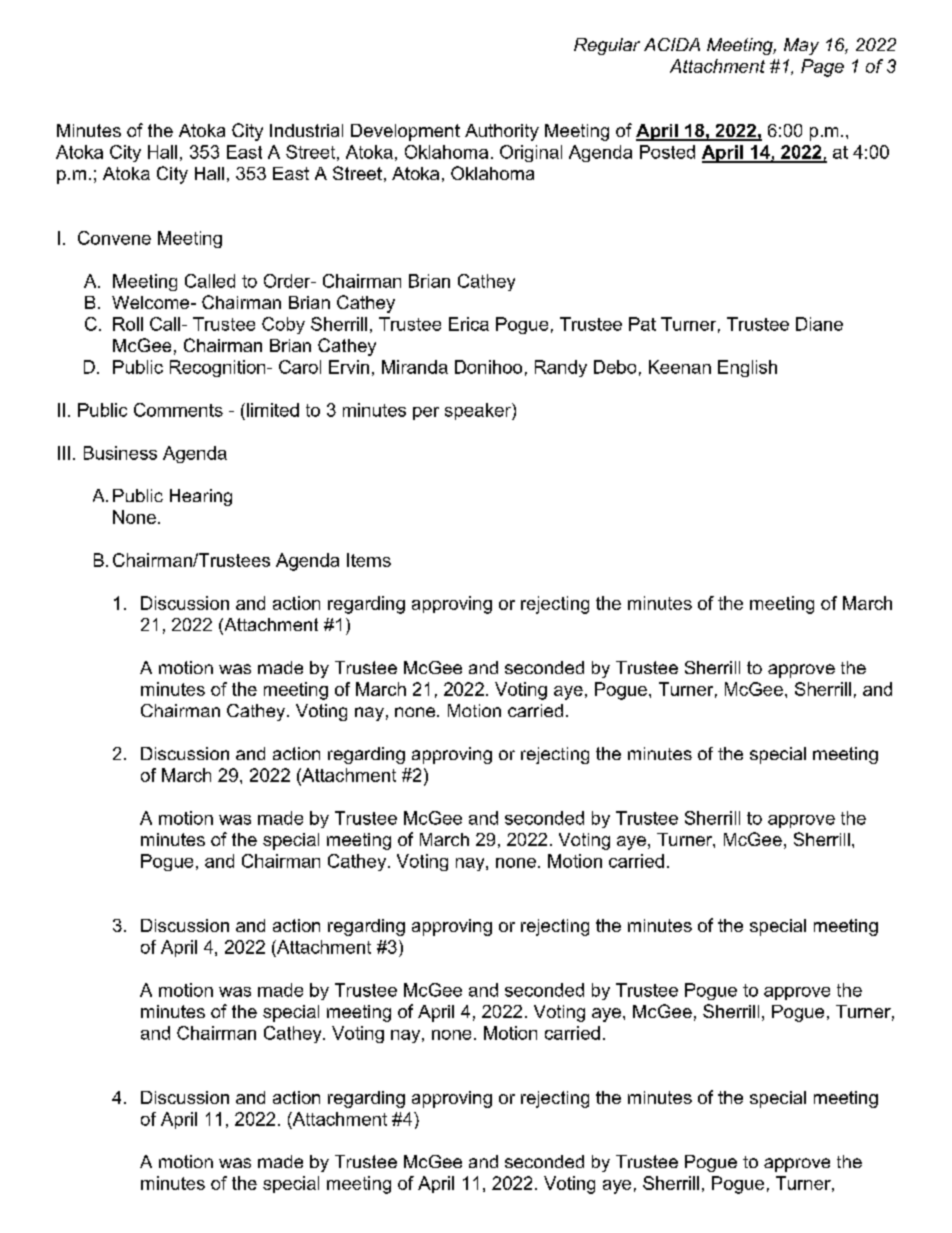  Describe the element at coordinates (369, 560) in the screenshot. I see `Items` at that location.
